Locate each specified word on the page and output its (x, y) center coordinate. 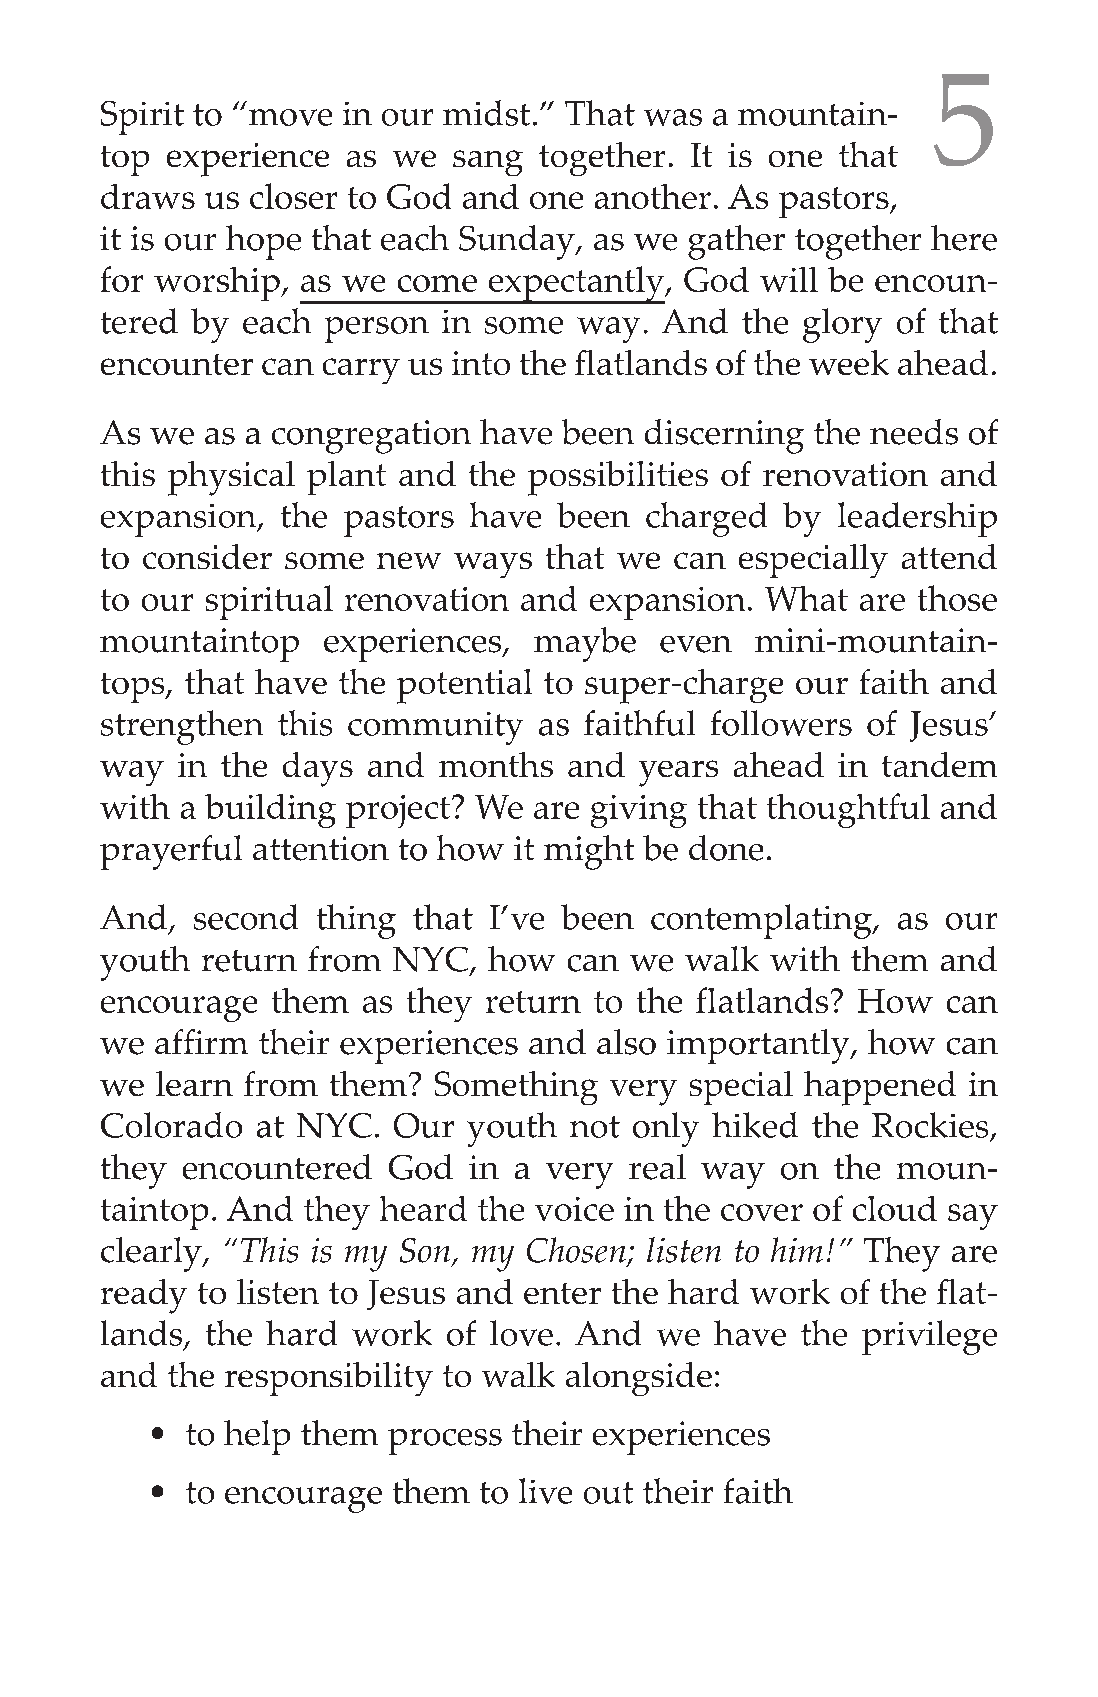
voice (574, 1209)
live (545, 1491)
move (290, 117)
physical (231, 478)
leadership (917, 519)
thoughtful (848, 810)
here (964, 238)
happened (880, 1088)
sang (488, 163)
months (496, 764)
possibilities (618, 478)
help (257, 1437)
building (270, 811)
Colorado (171, 1125)
